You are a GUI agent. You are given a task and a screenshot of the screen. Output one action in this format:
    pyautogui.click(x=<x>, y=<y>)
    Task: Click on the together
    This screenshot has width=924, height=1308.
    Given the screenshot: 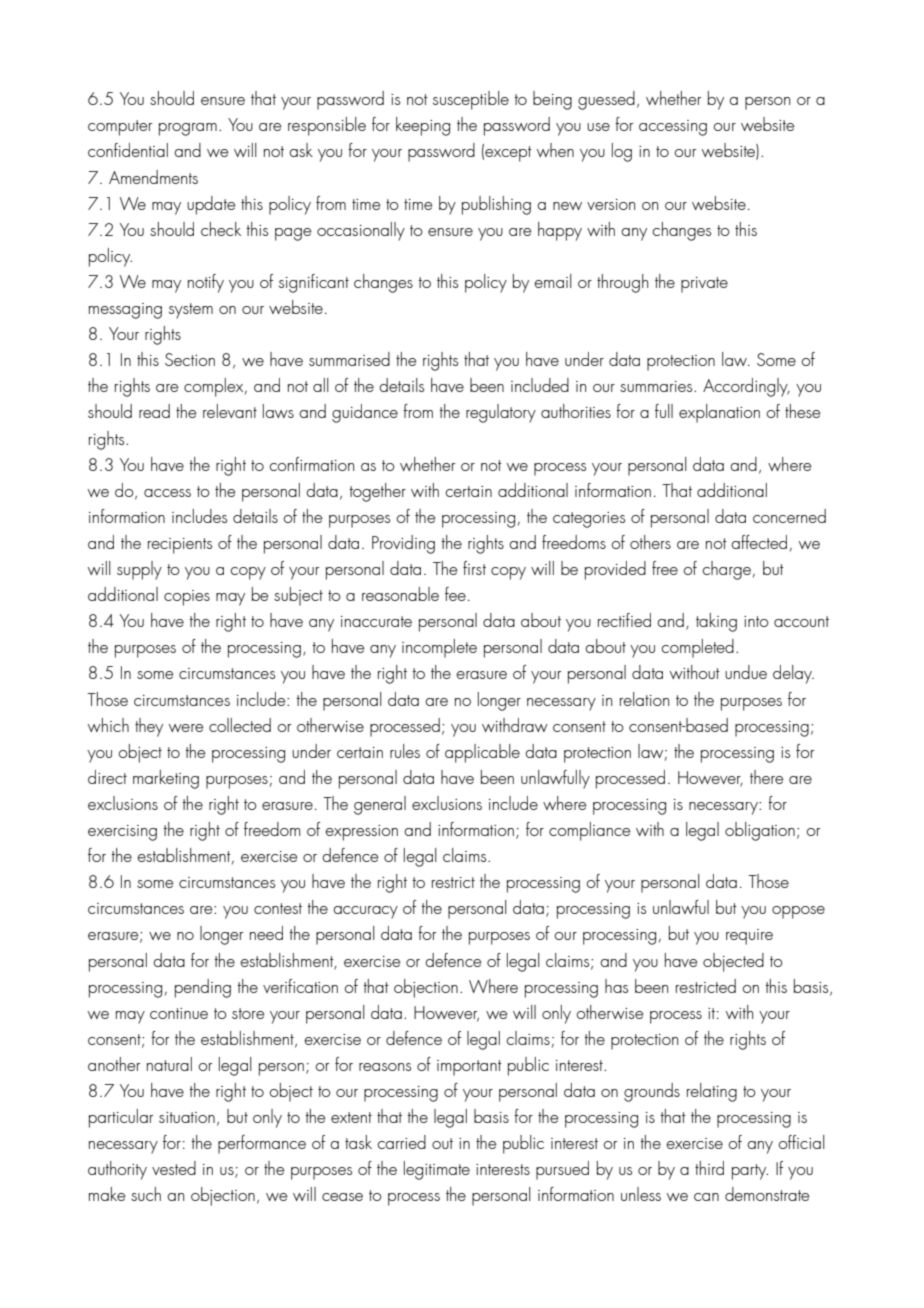 What is the action you would take?
    pyautogui.click(x=377, y=492)
